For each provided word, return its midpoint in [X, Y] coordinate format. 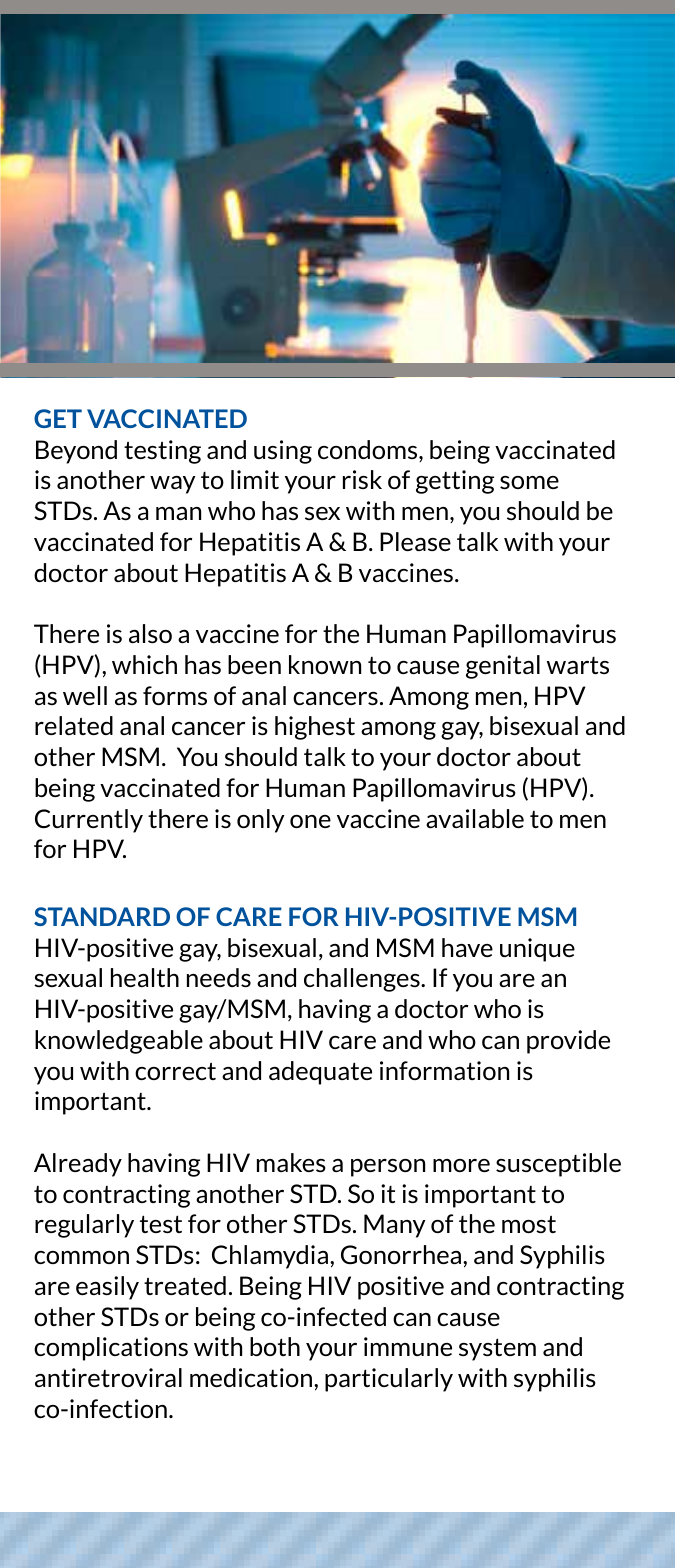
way [173, 485]
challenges [363, 980]
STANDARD [102, 916]
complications [111, 1349]
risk [362, 479]
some [529, 482]
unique [537, 950]
